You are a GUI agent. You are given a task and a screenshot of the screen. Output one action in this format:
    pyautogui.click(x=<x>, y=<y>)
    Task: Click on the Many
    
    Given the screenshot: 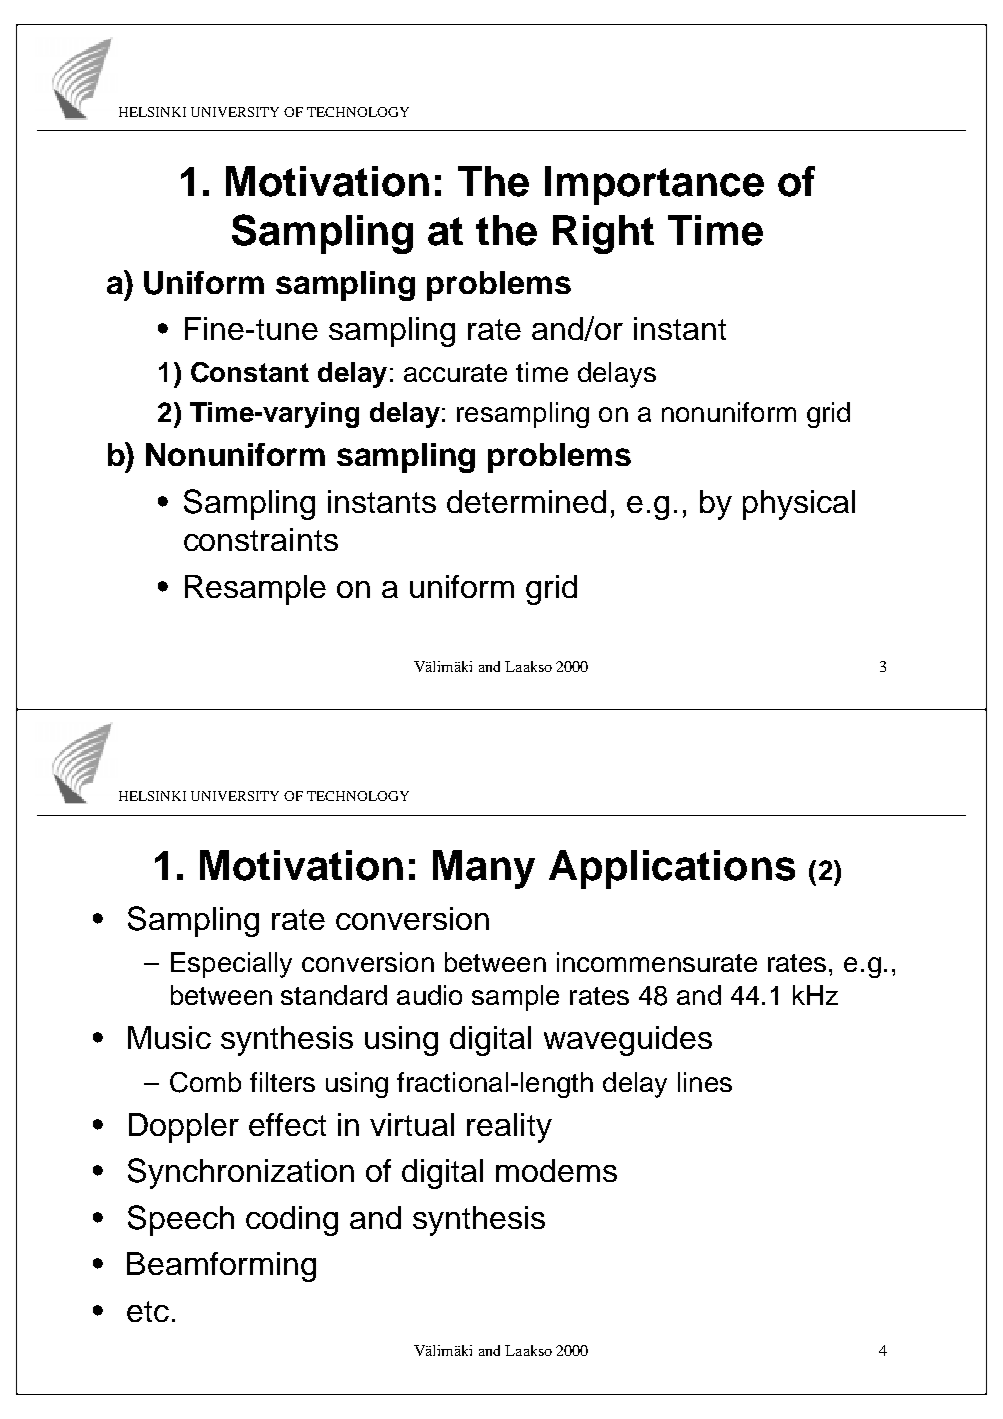 What is the action you would take?
    pyautogui.click(x=484, y=869)
